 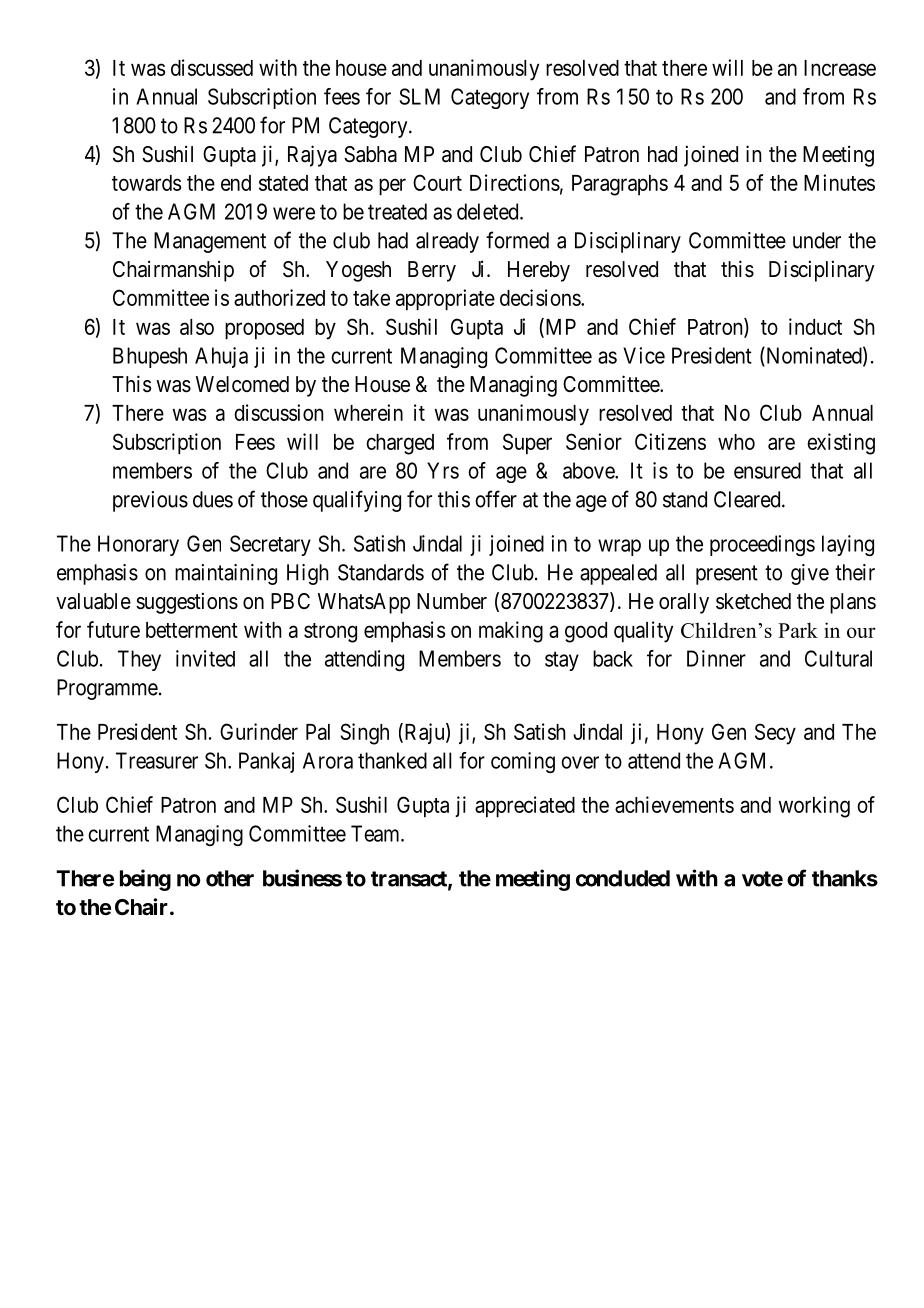 I want to click on working, so click(x=814, y=807).
